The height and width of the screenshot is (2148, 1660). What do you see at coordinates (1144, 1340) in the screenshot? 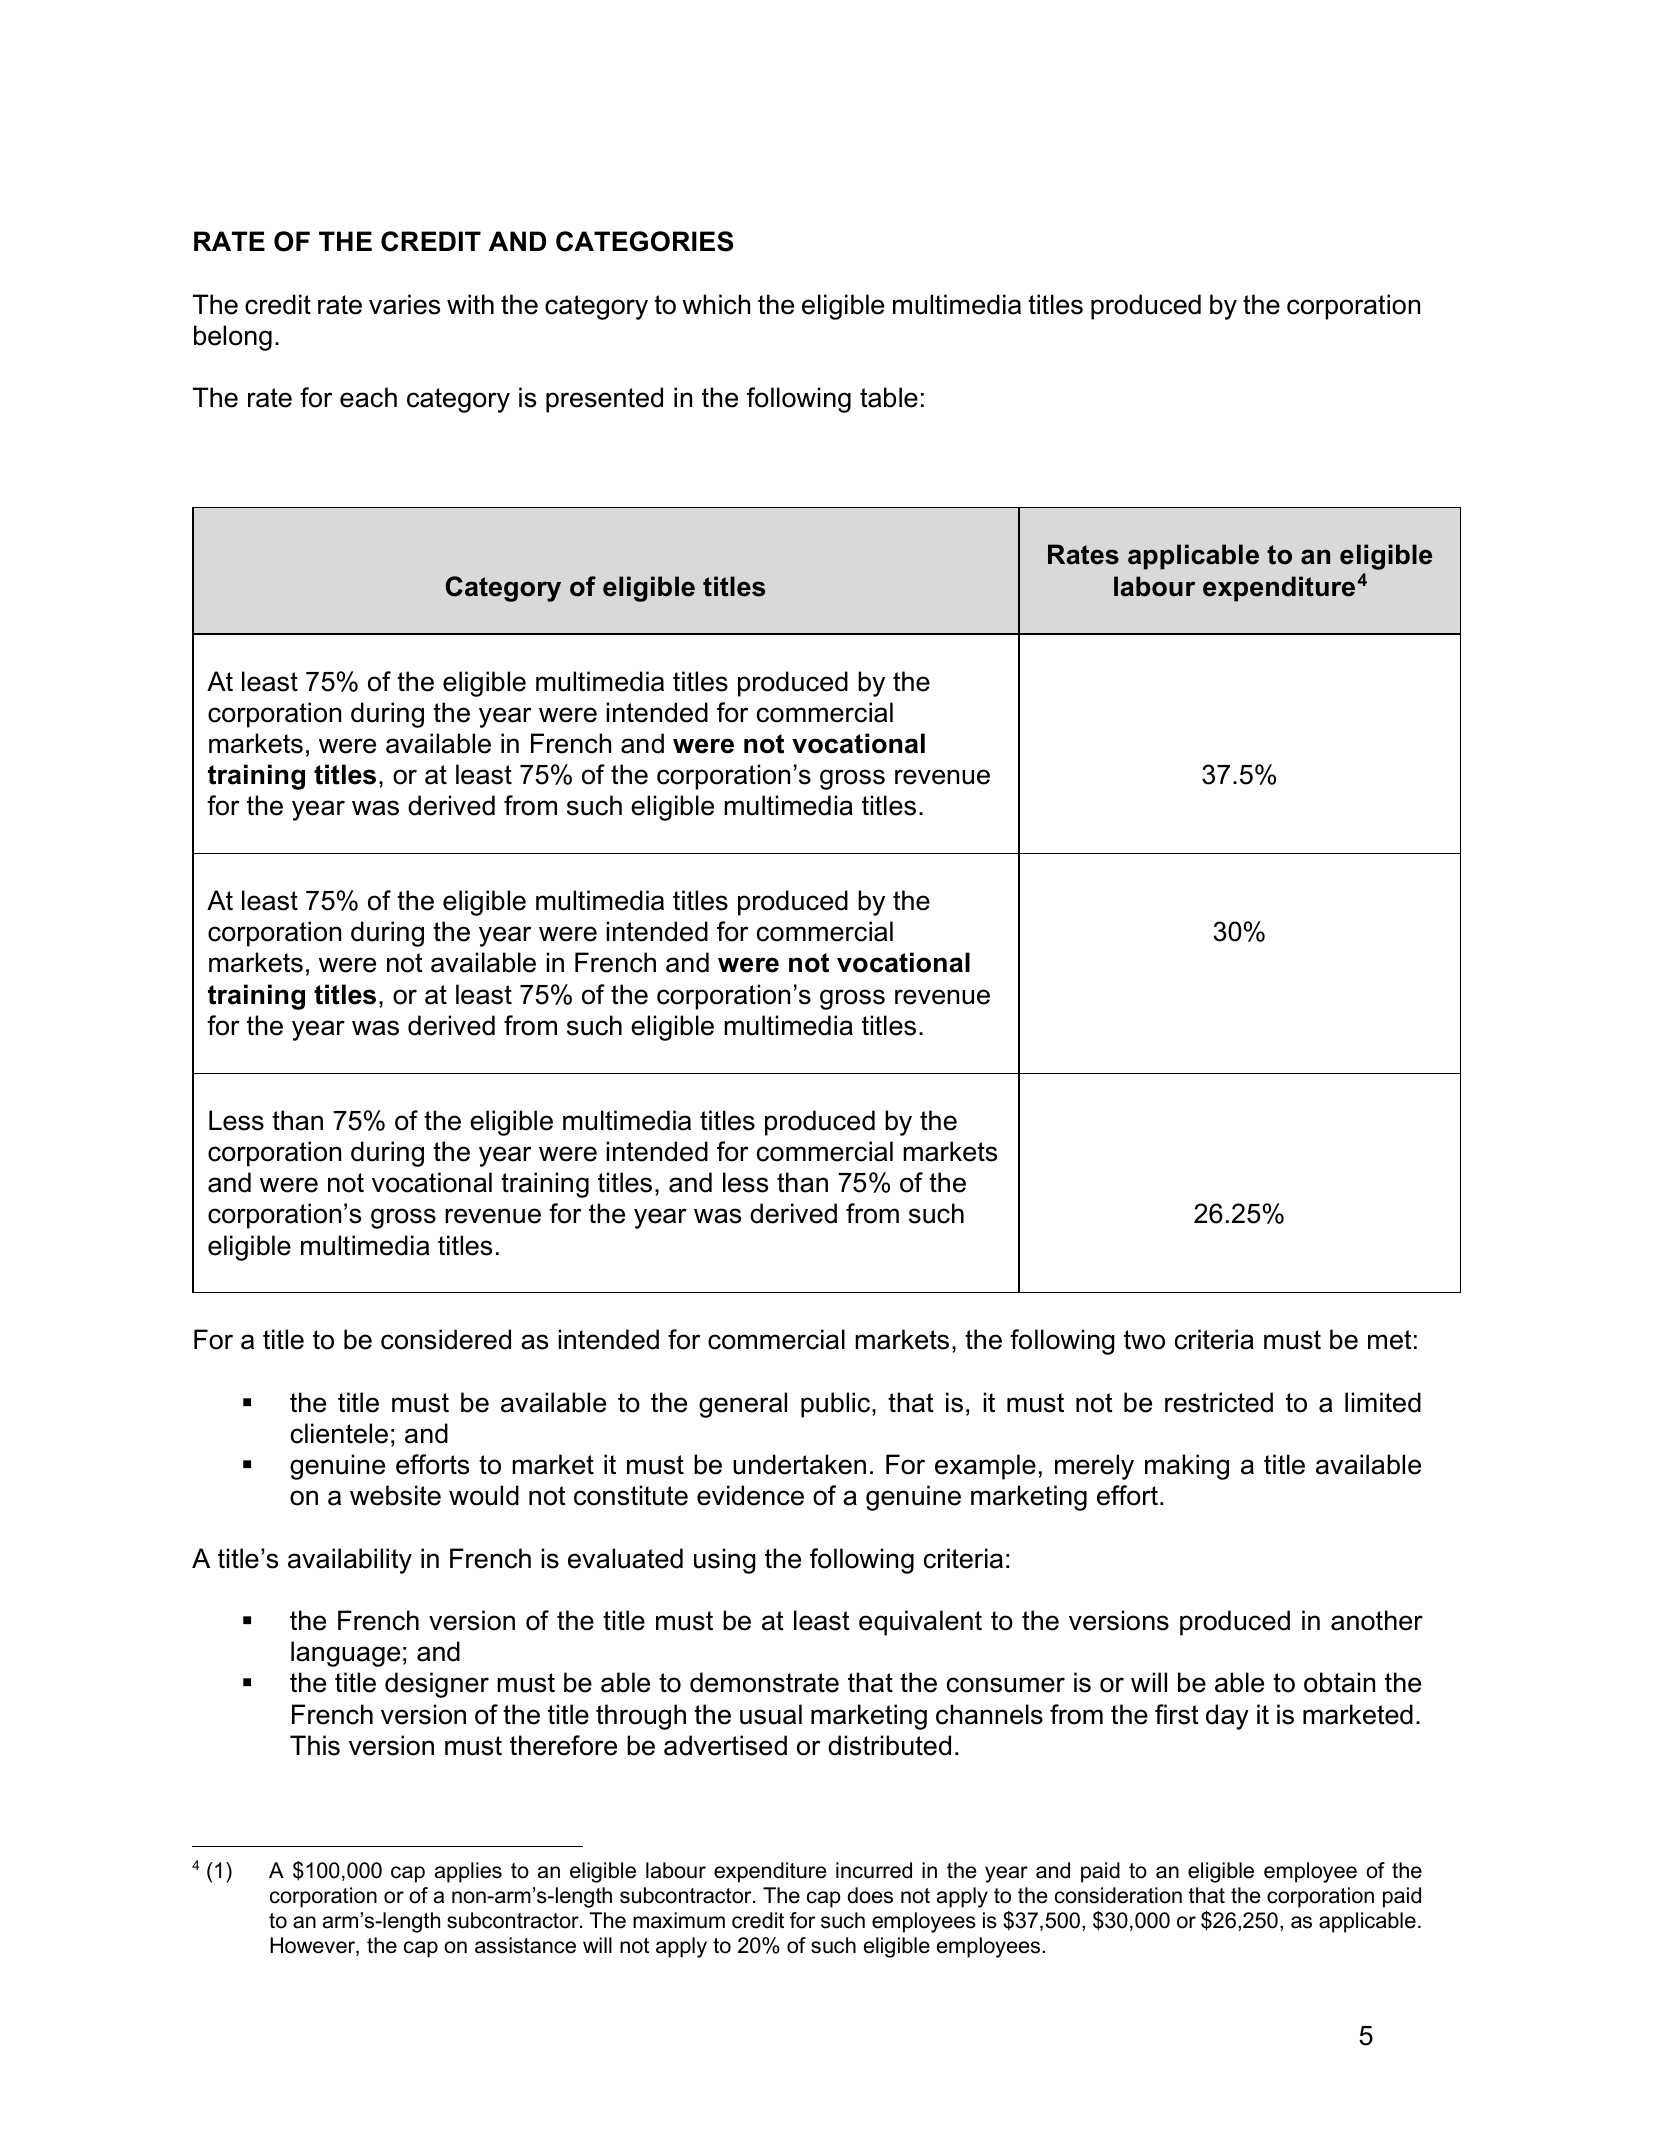
I see `two` at bounding box center [1144, 1340].
